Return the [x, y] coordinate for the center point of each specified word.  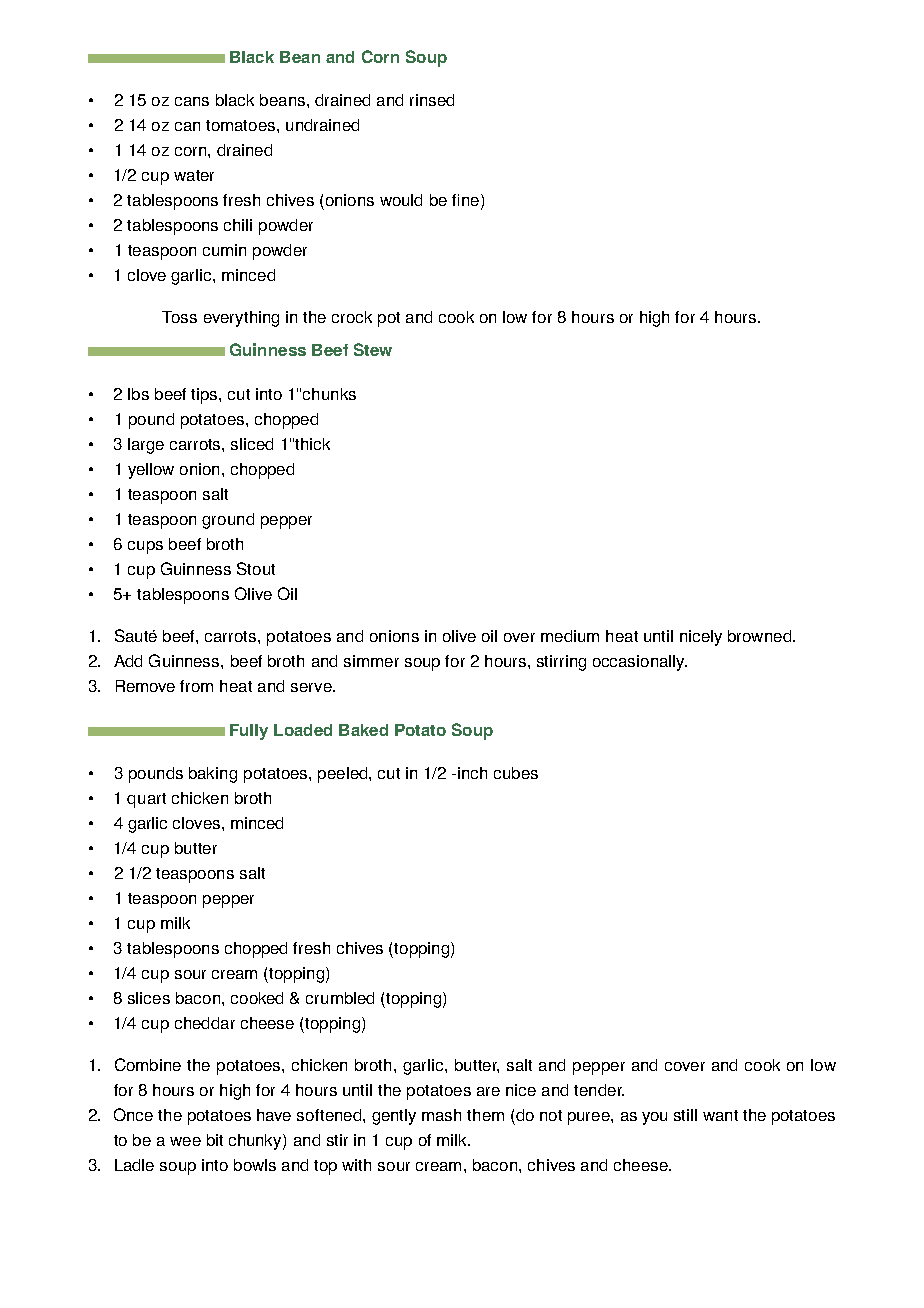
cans [192, 101]
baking [213, 775]
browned [761, 636]
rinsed [432, 100]
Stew [373, 349]
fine [465, 200]
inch [472, 773]
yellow [151, 471]
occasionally [640, 663]
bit [215, 1140]
